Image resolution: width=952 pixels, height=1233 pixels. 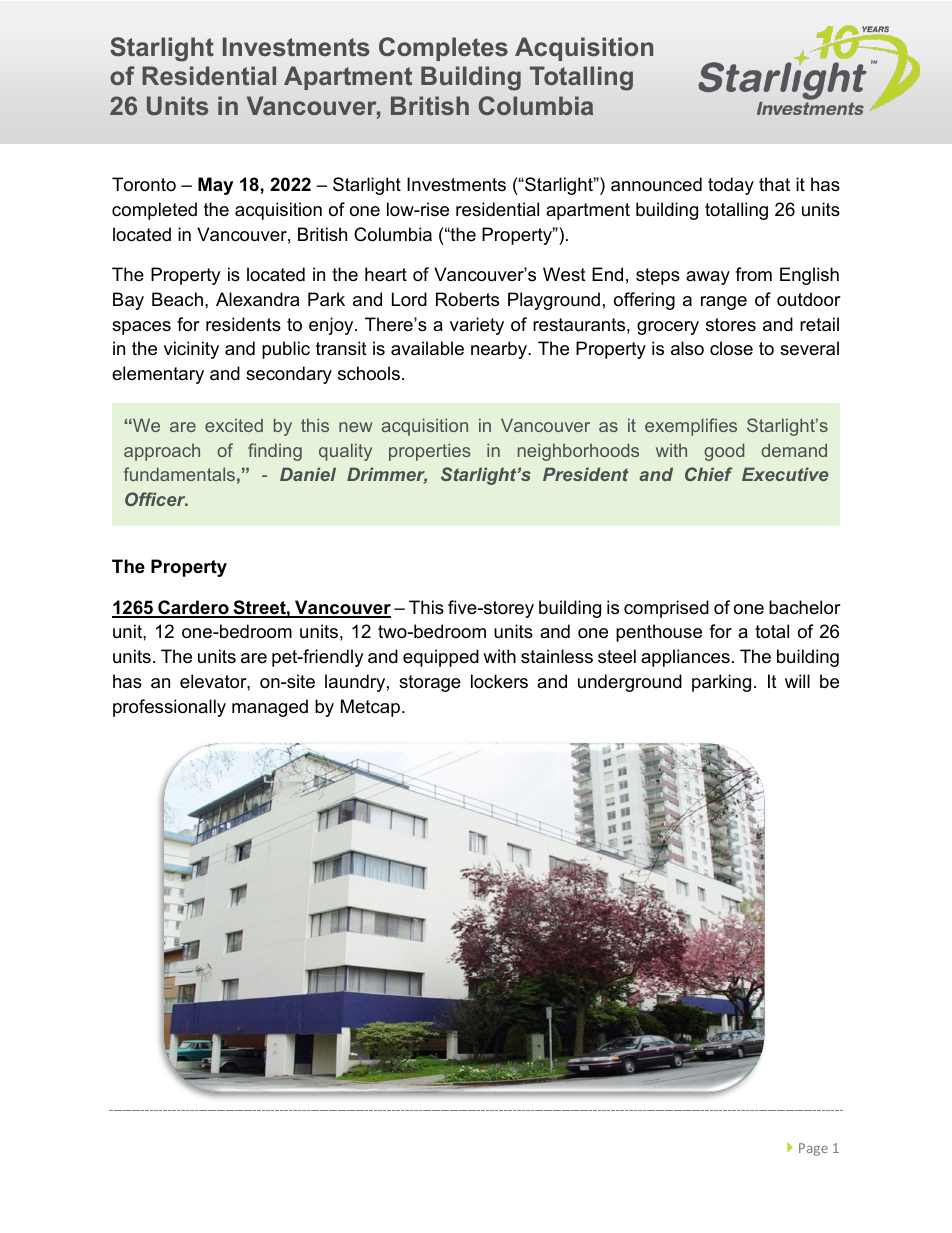 I want to click on Completes, so click(x=443, y=49).
